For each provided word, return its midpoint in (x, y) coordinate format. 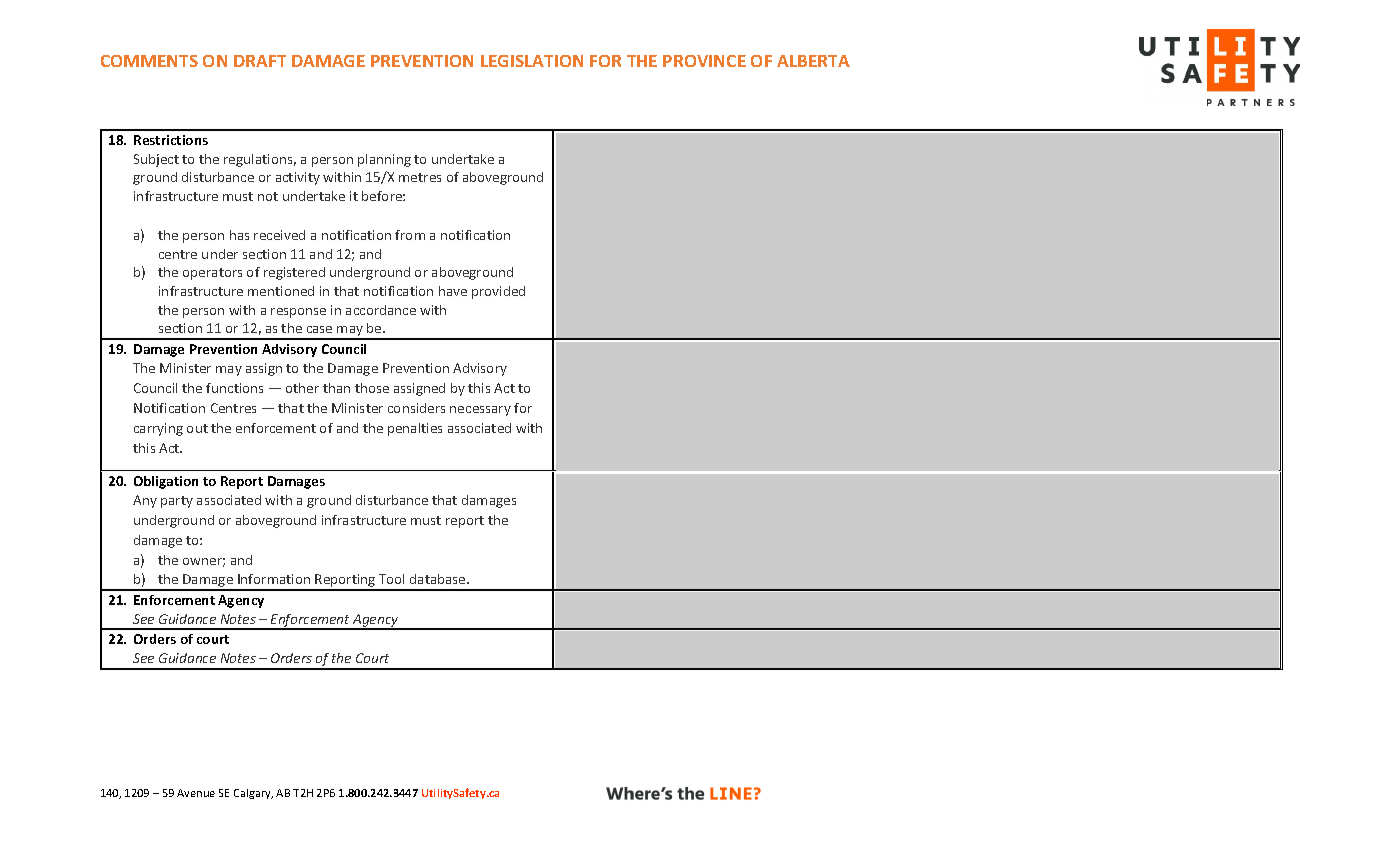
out (197, 428)
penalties (415, 429)
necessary (480, 411)
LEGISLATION (532, 61)
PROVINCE (704, 61)
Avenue (196, 793)
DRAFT (260, 61)
